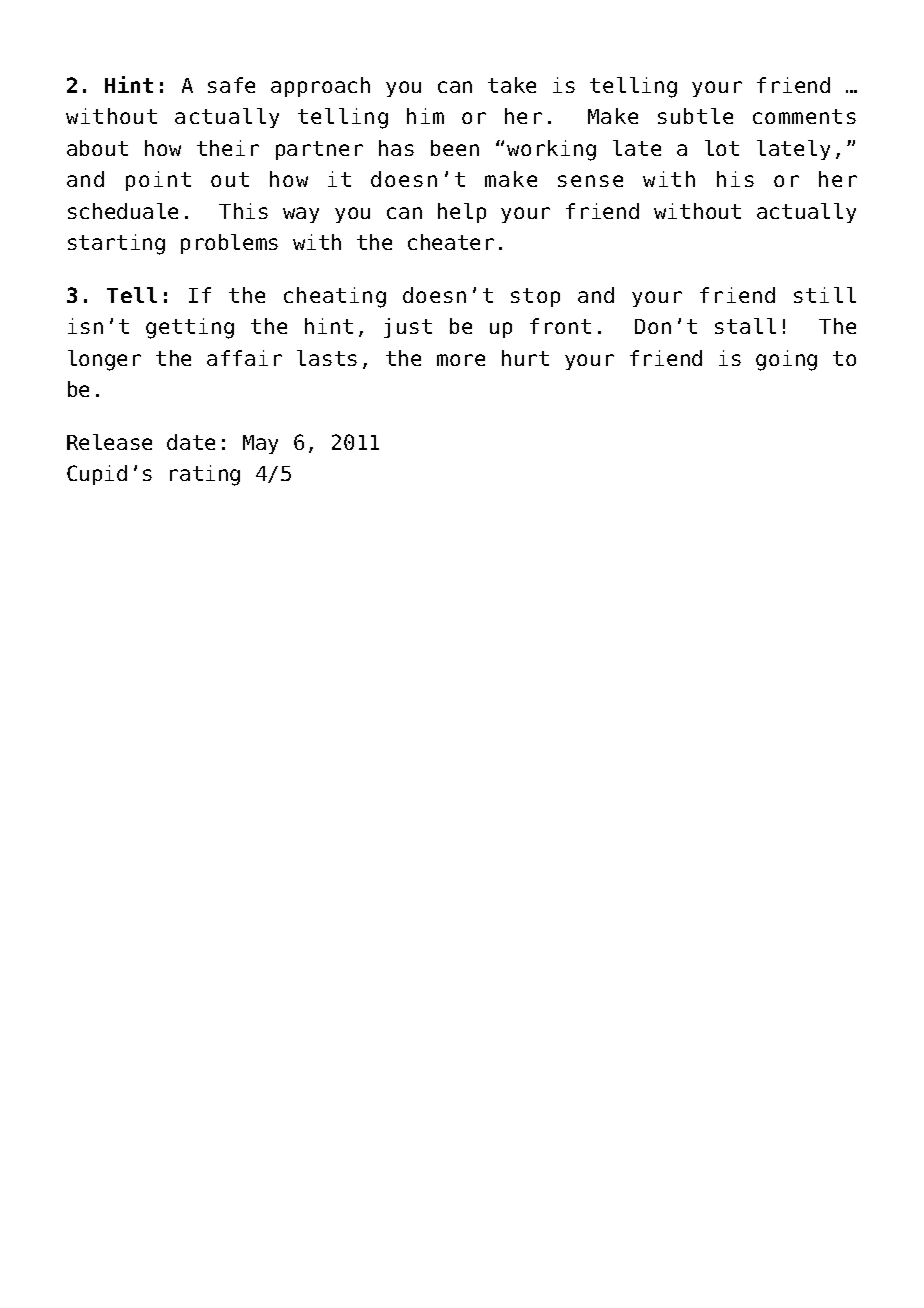  I want to click on stall, so click(745, 326).
